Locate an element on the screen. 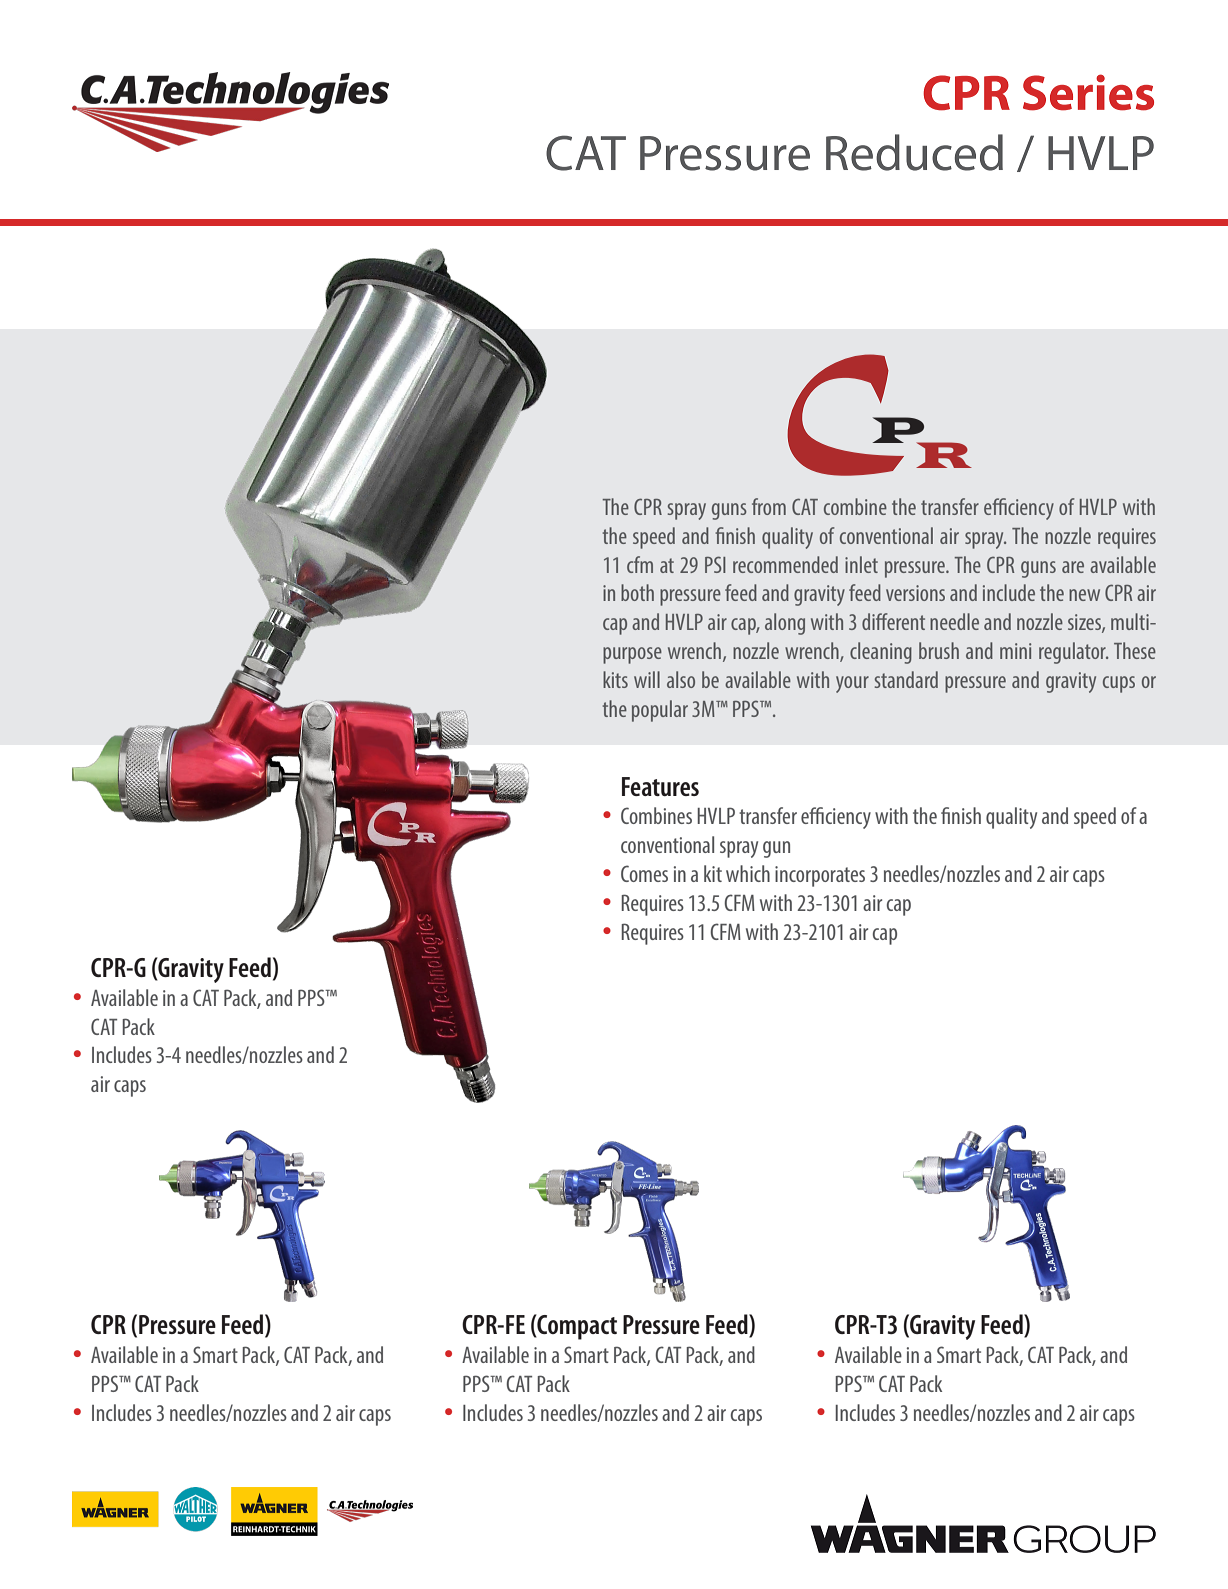 The height and width of the screenshot is (1589, 1228). Reduced is located at coordinates (914, 152).
